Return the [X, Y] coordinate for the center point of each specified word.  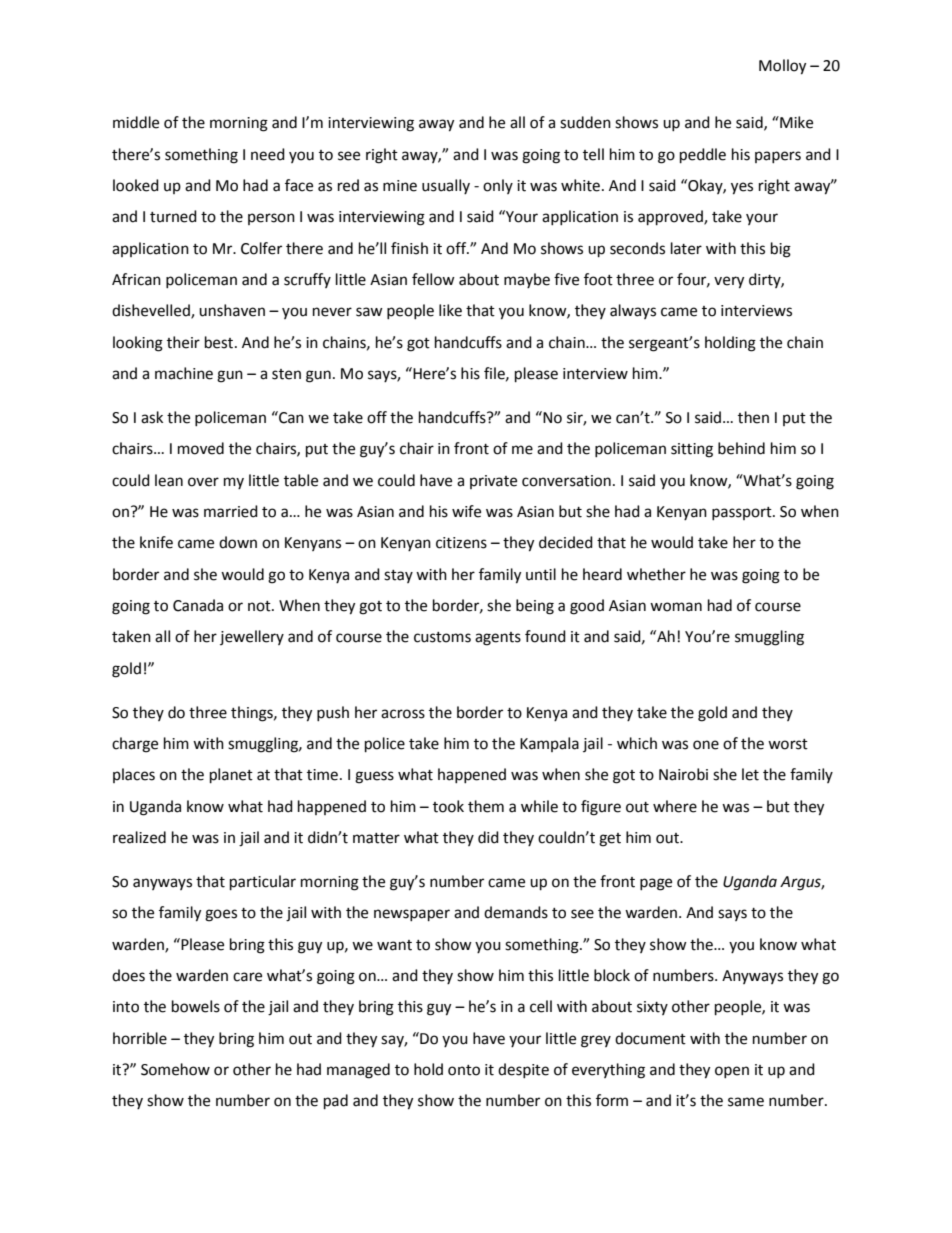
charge [135, 745]
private [493, 482]
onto [464, 1070]
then [753, 417]
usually [446, 186]
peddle [703, 156]
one [706, 745]
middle [136, 122]
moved [201, 448]
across [403, 714]
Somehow [175, 1069]
